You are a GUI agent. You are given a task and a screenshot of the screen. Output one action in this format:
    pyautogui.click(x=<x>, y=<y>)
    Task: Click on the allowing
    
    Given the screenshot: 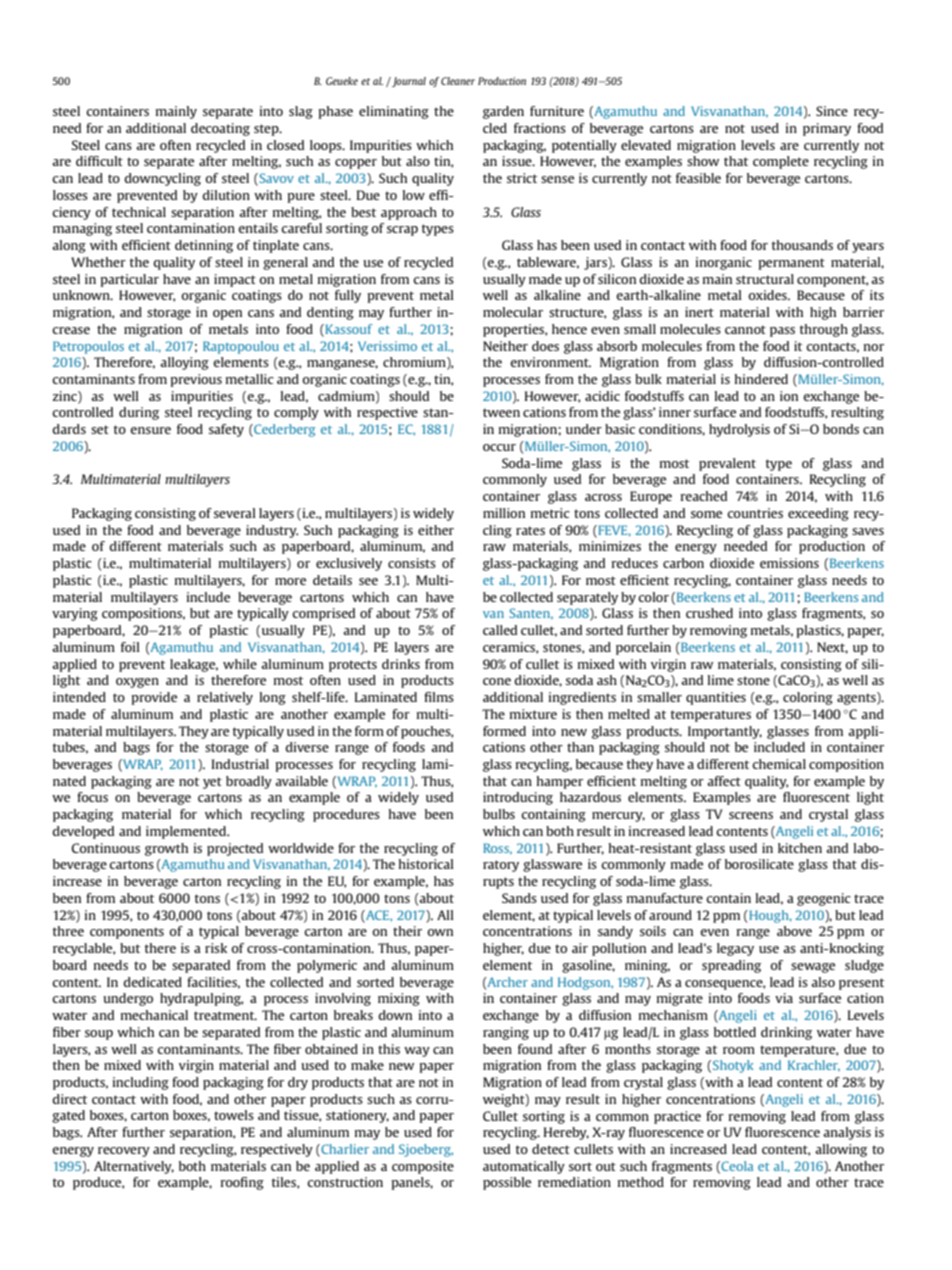 What is the action you would take?
    pyautogui.click(x=841, y=1150)
